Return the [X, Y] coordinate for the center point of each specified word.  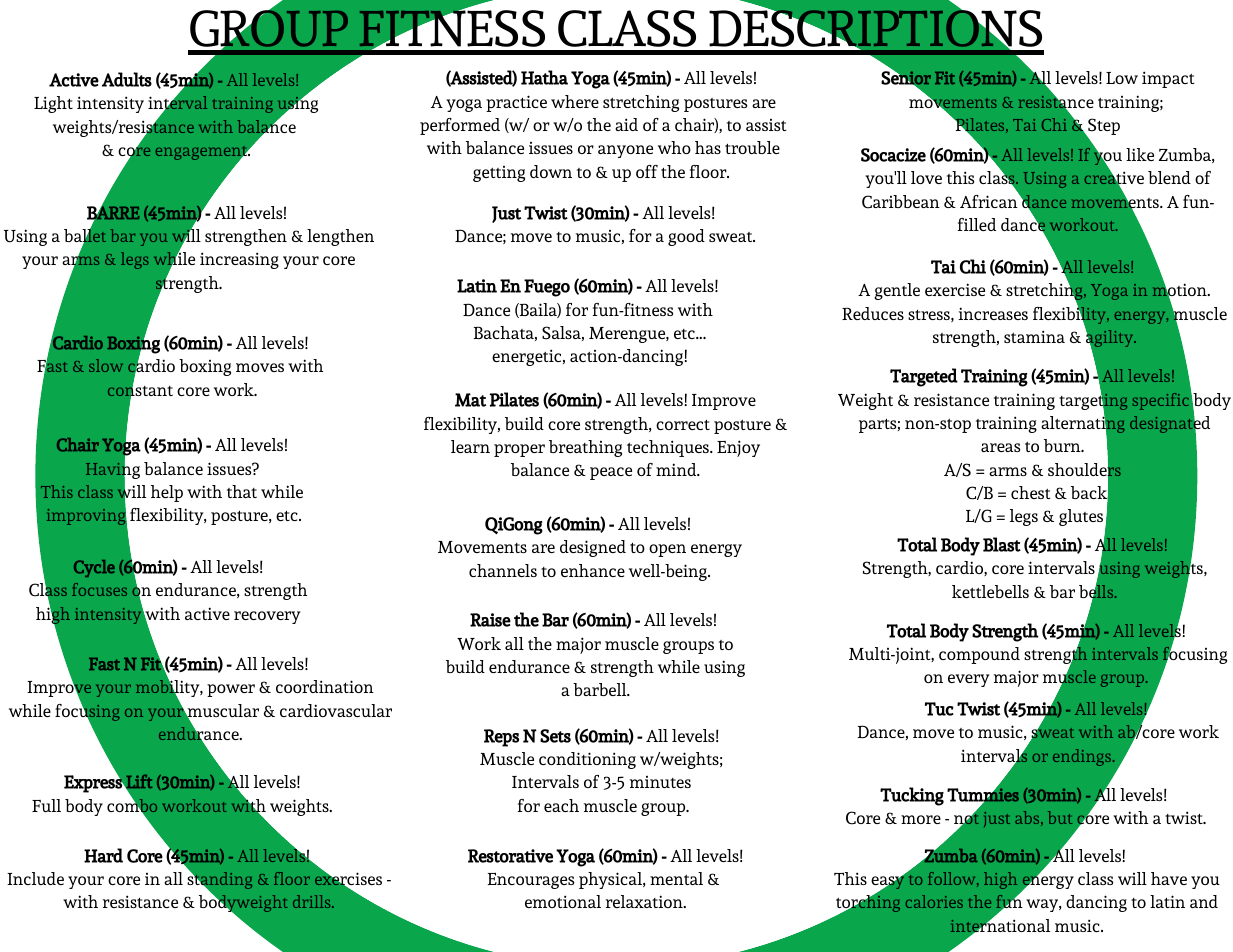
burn [1063, 445]
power [231, 690]
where [575, 101]
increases [993, 313]
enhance [593, 570]
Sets [555, 736]
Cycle [94, 568]
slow [106, 365]
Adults [127, 79]
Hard [103, 855]
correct [683, 425]
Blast [1002, 544]
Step [1103, 128]
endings [1083, 757]
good [686, 237]
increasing [239, 260]
